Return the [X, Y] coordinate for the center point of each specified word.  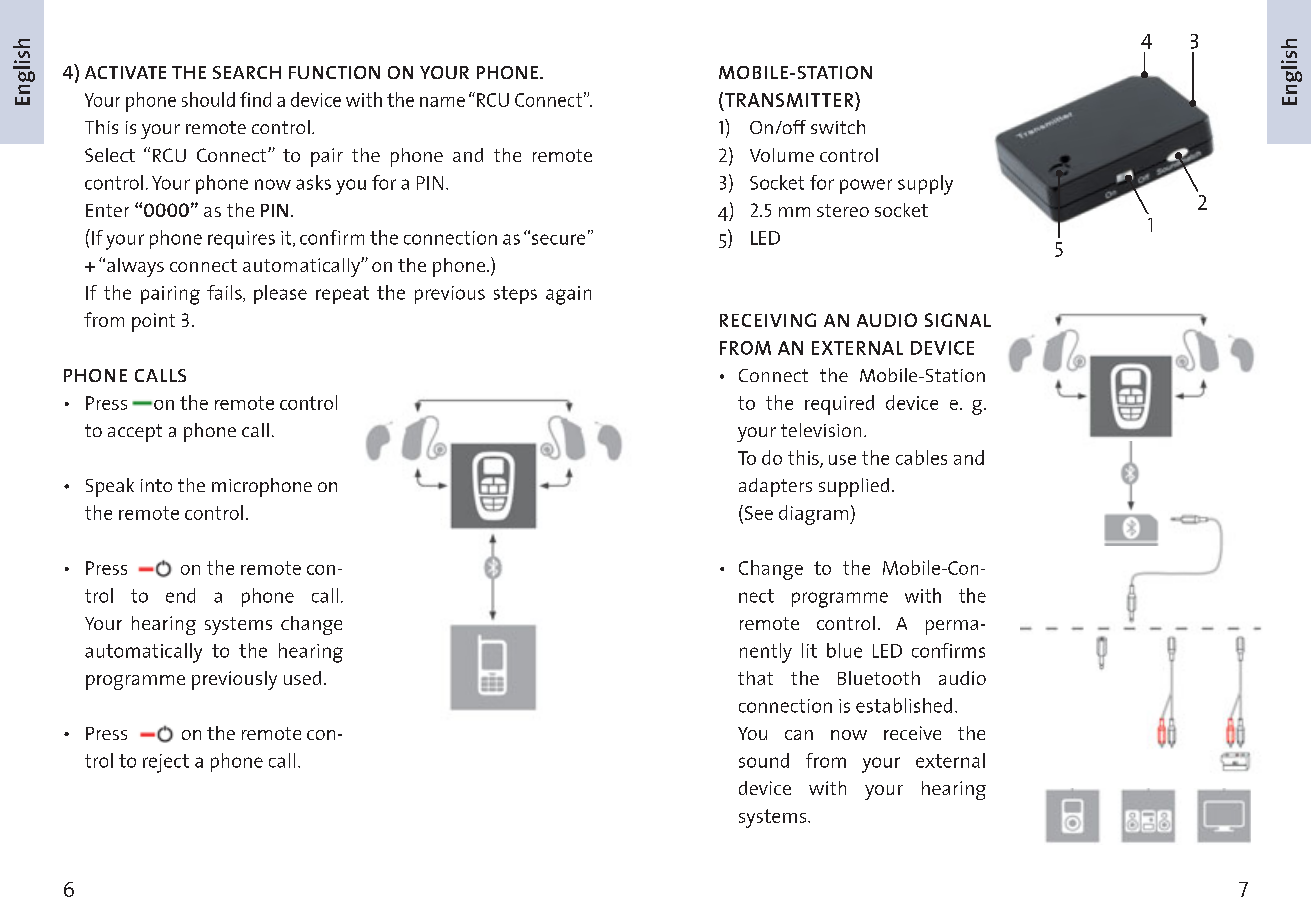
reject [166, 763]
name [442, 102]
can [799, 735]
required [839, 405]
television [821, 430]
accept [135, 433]
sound [764, 760]
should [208, 99]
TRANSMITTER [790, 99]
